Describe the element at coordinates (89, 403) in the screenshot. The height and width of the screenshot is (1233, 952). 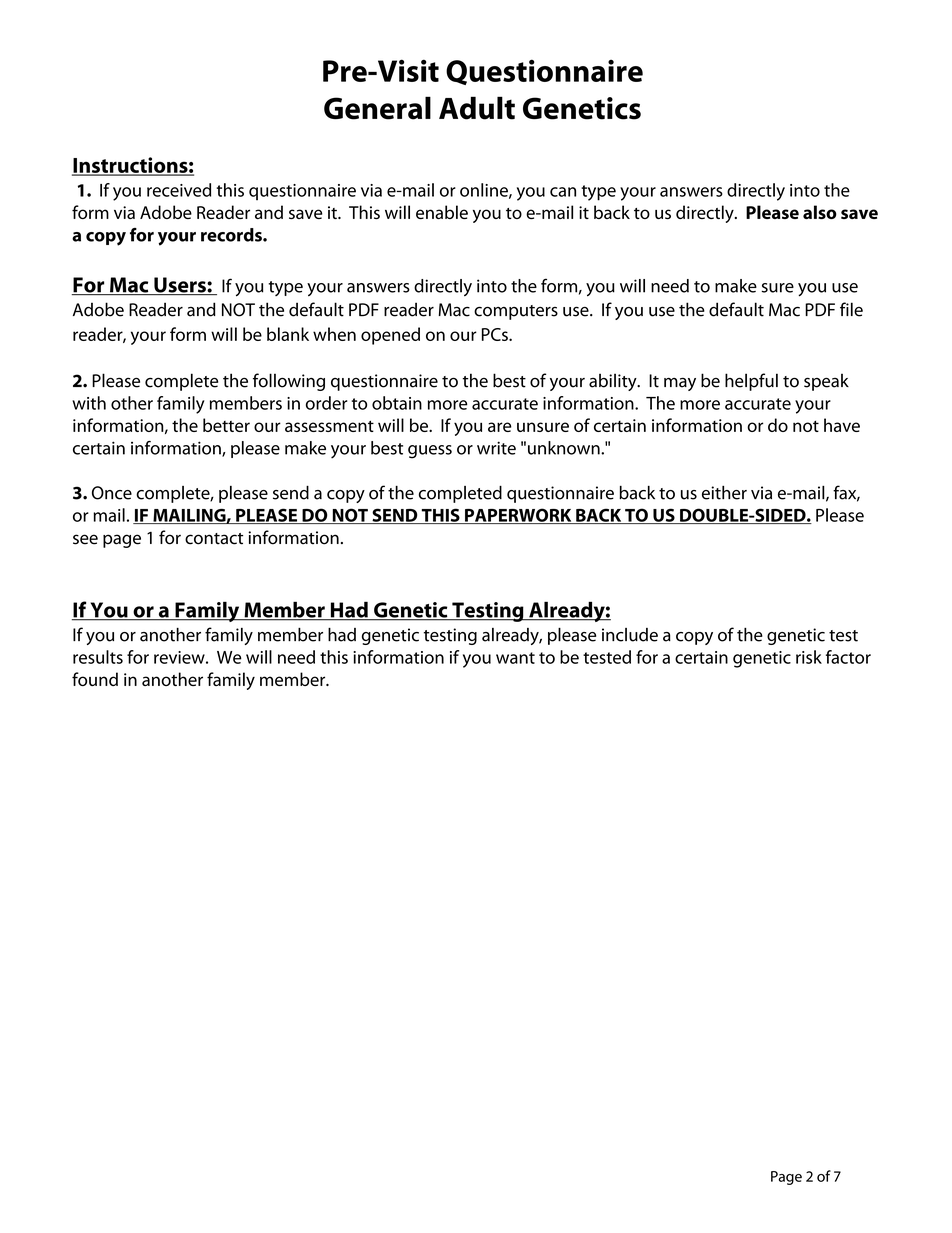
I see `with` at that location.
